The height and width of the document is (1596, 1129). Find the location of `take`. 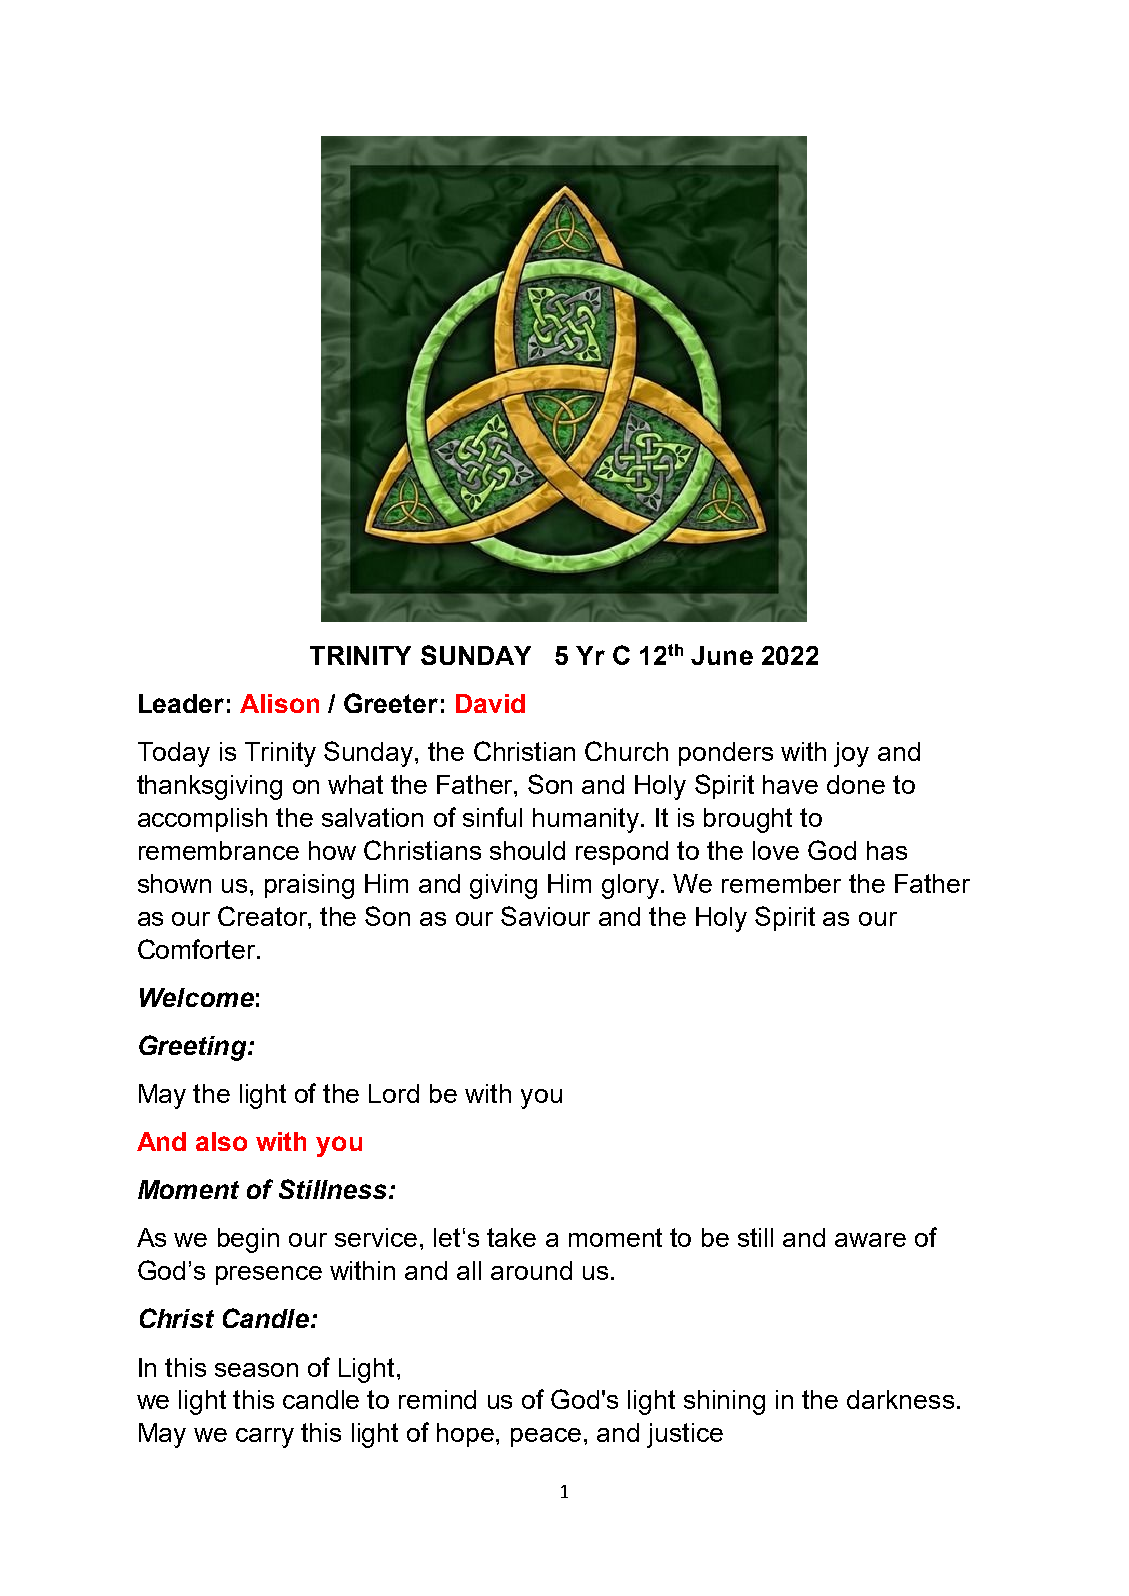

take is located at coordinates (511, 1237).
